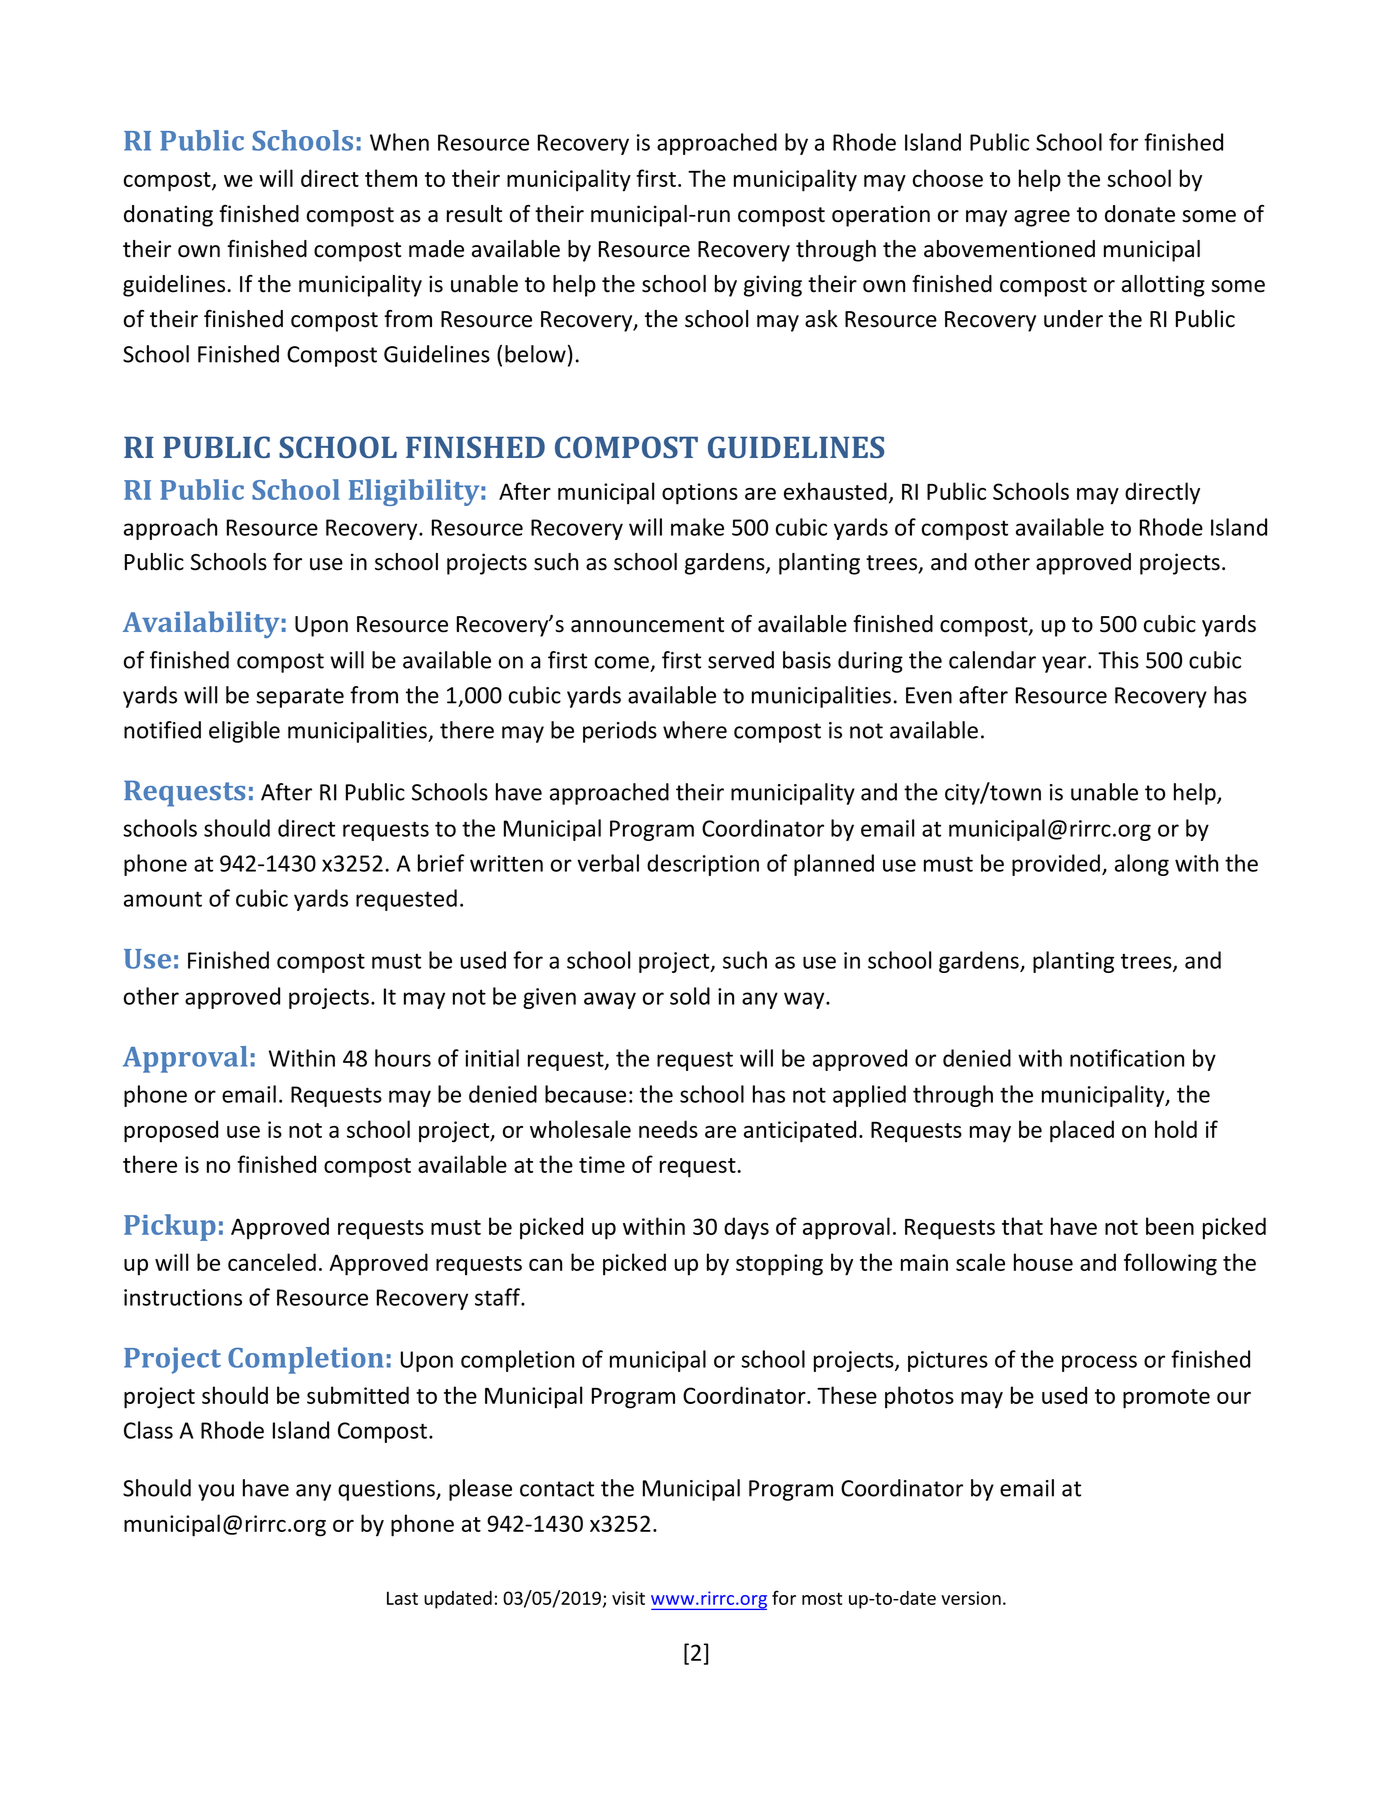 The height and width of the image is (1802, 1393). What do you see at coordinates (1042, 218) in the image?
I see `agree` at bounding box center [1042, 218].
